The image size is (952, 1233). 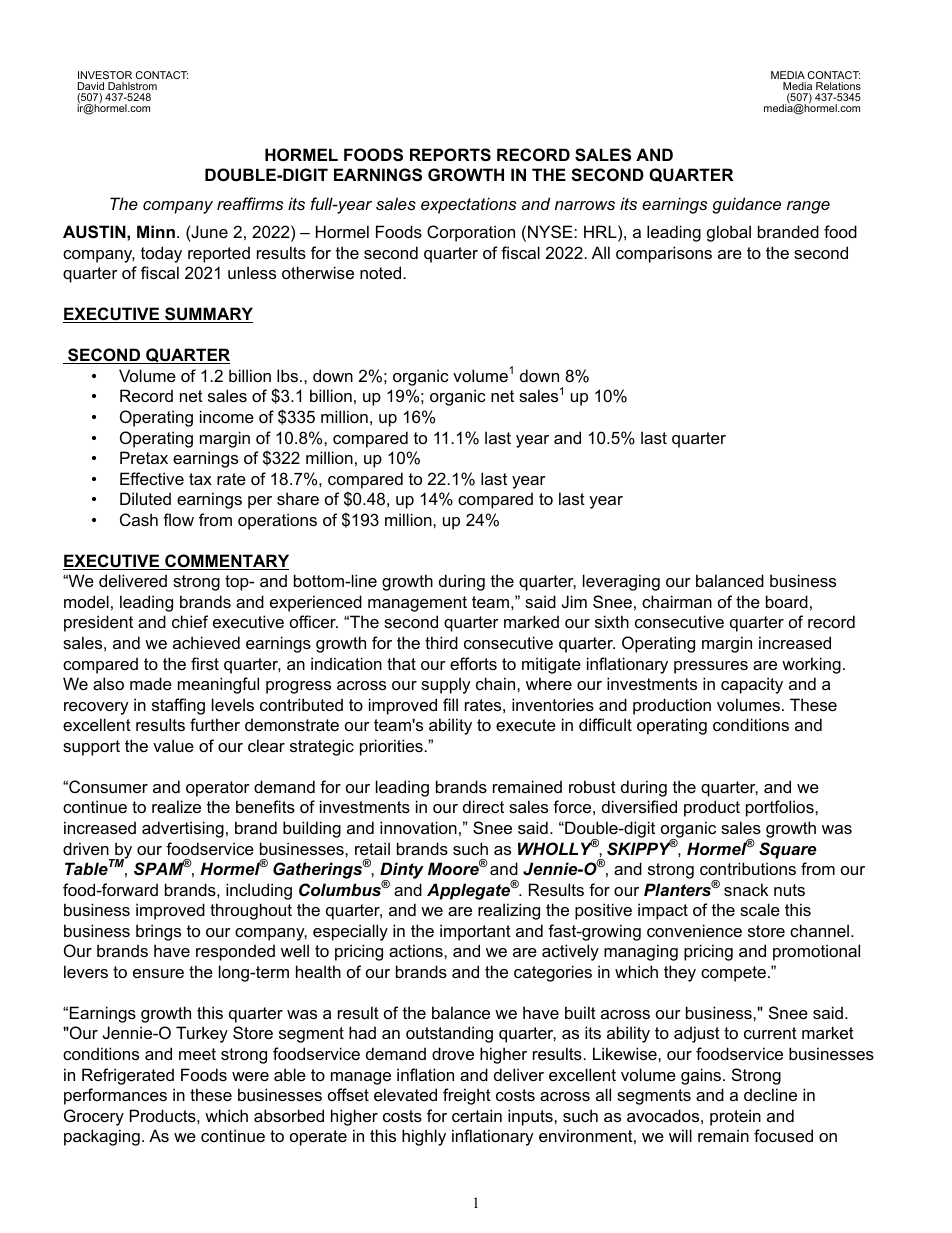 What do you see at coordinates (190, 621) in the image?
I see `chief` at bounding box center [190, 621].
